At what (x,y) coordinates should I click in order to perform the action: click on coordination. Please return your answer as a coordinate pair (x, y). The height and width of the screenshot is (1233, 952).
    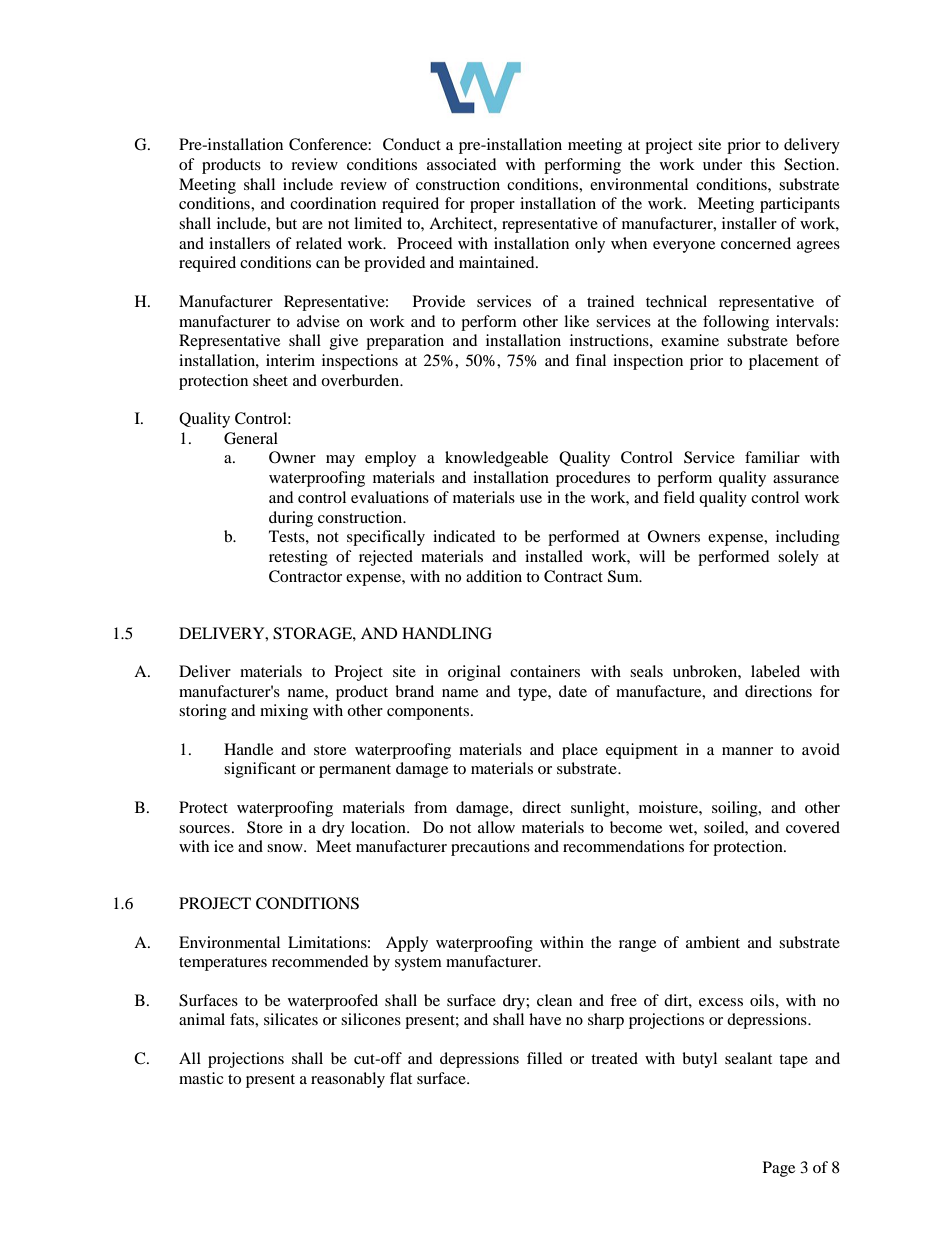
    Looking at the image, I should click on (333, 203).
